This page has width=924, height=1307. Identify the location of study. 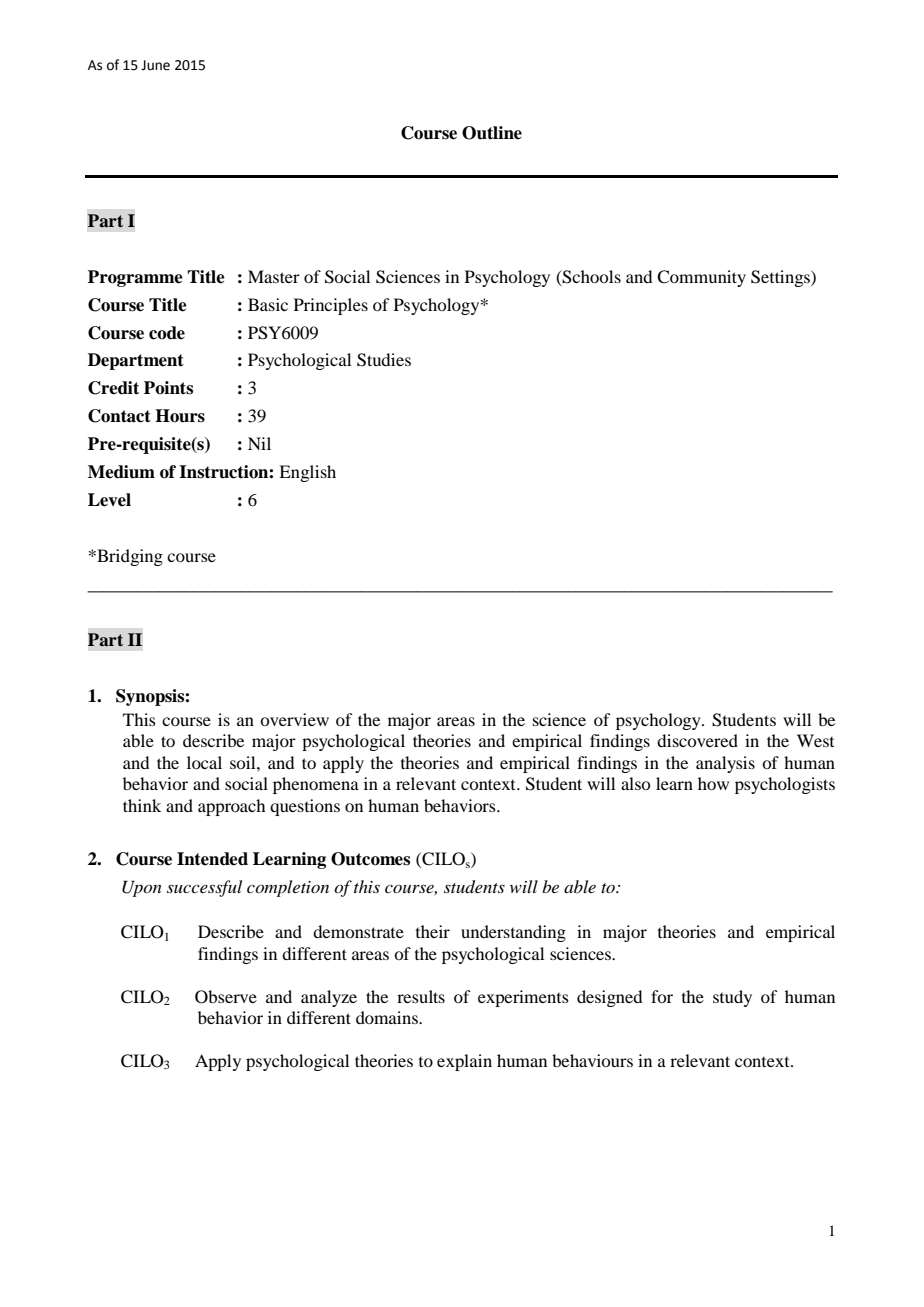
(732, 998).
